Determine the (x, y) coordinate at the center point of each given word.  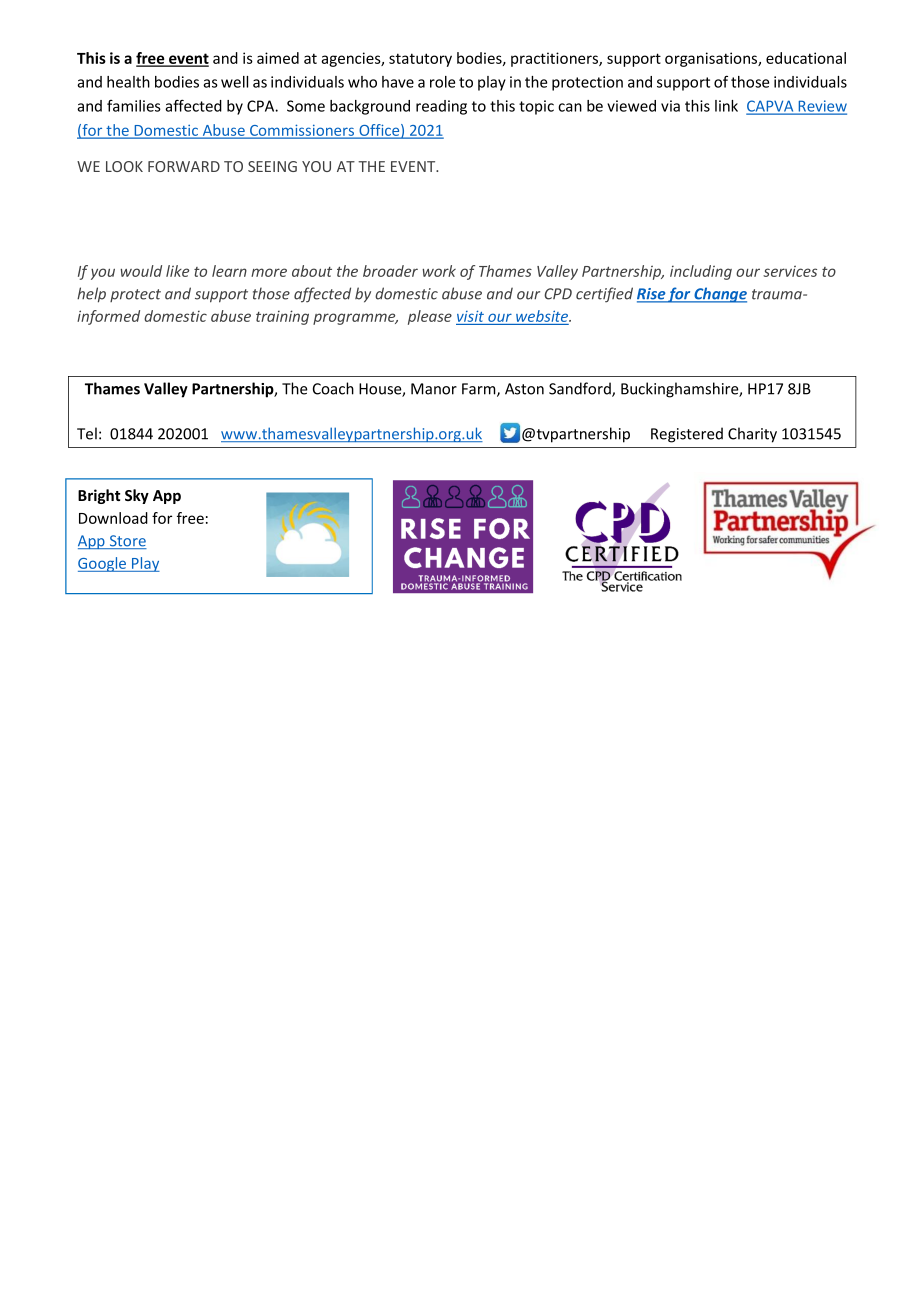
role (442, 82)
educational (806, 58)
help (91, 295)
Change (719, 295)
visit (471, 317)
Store (127, 542)
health (128, 82)
